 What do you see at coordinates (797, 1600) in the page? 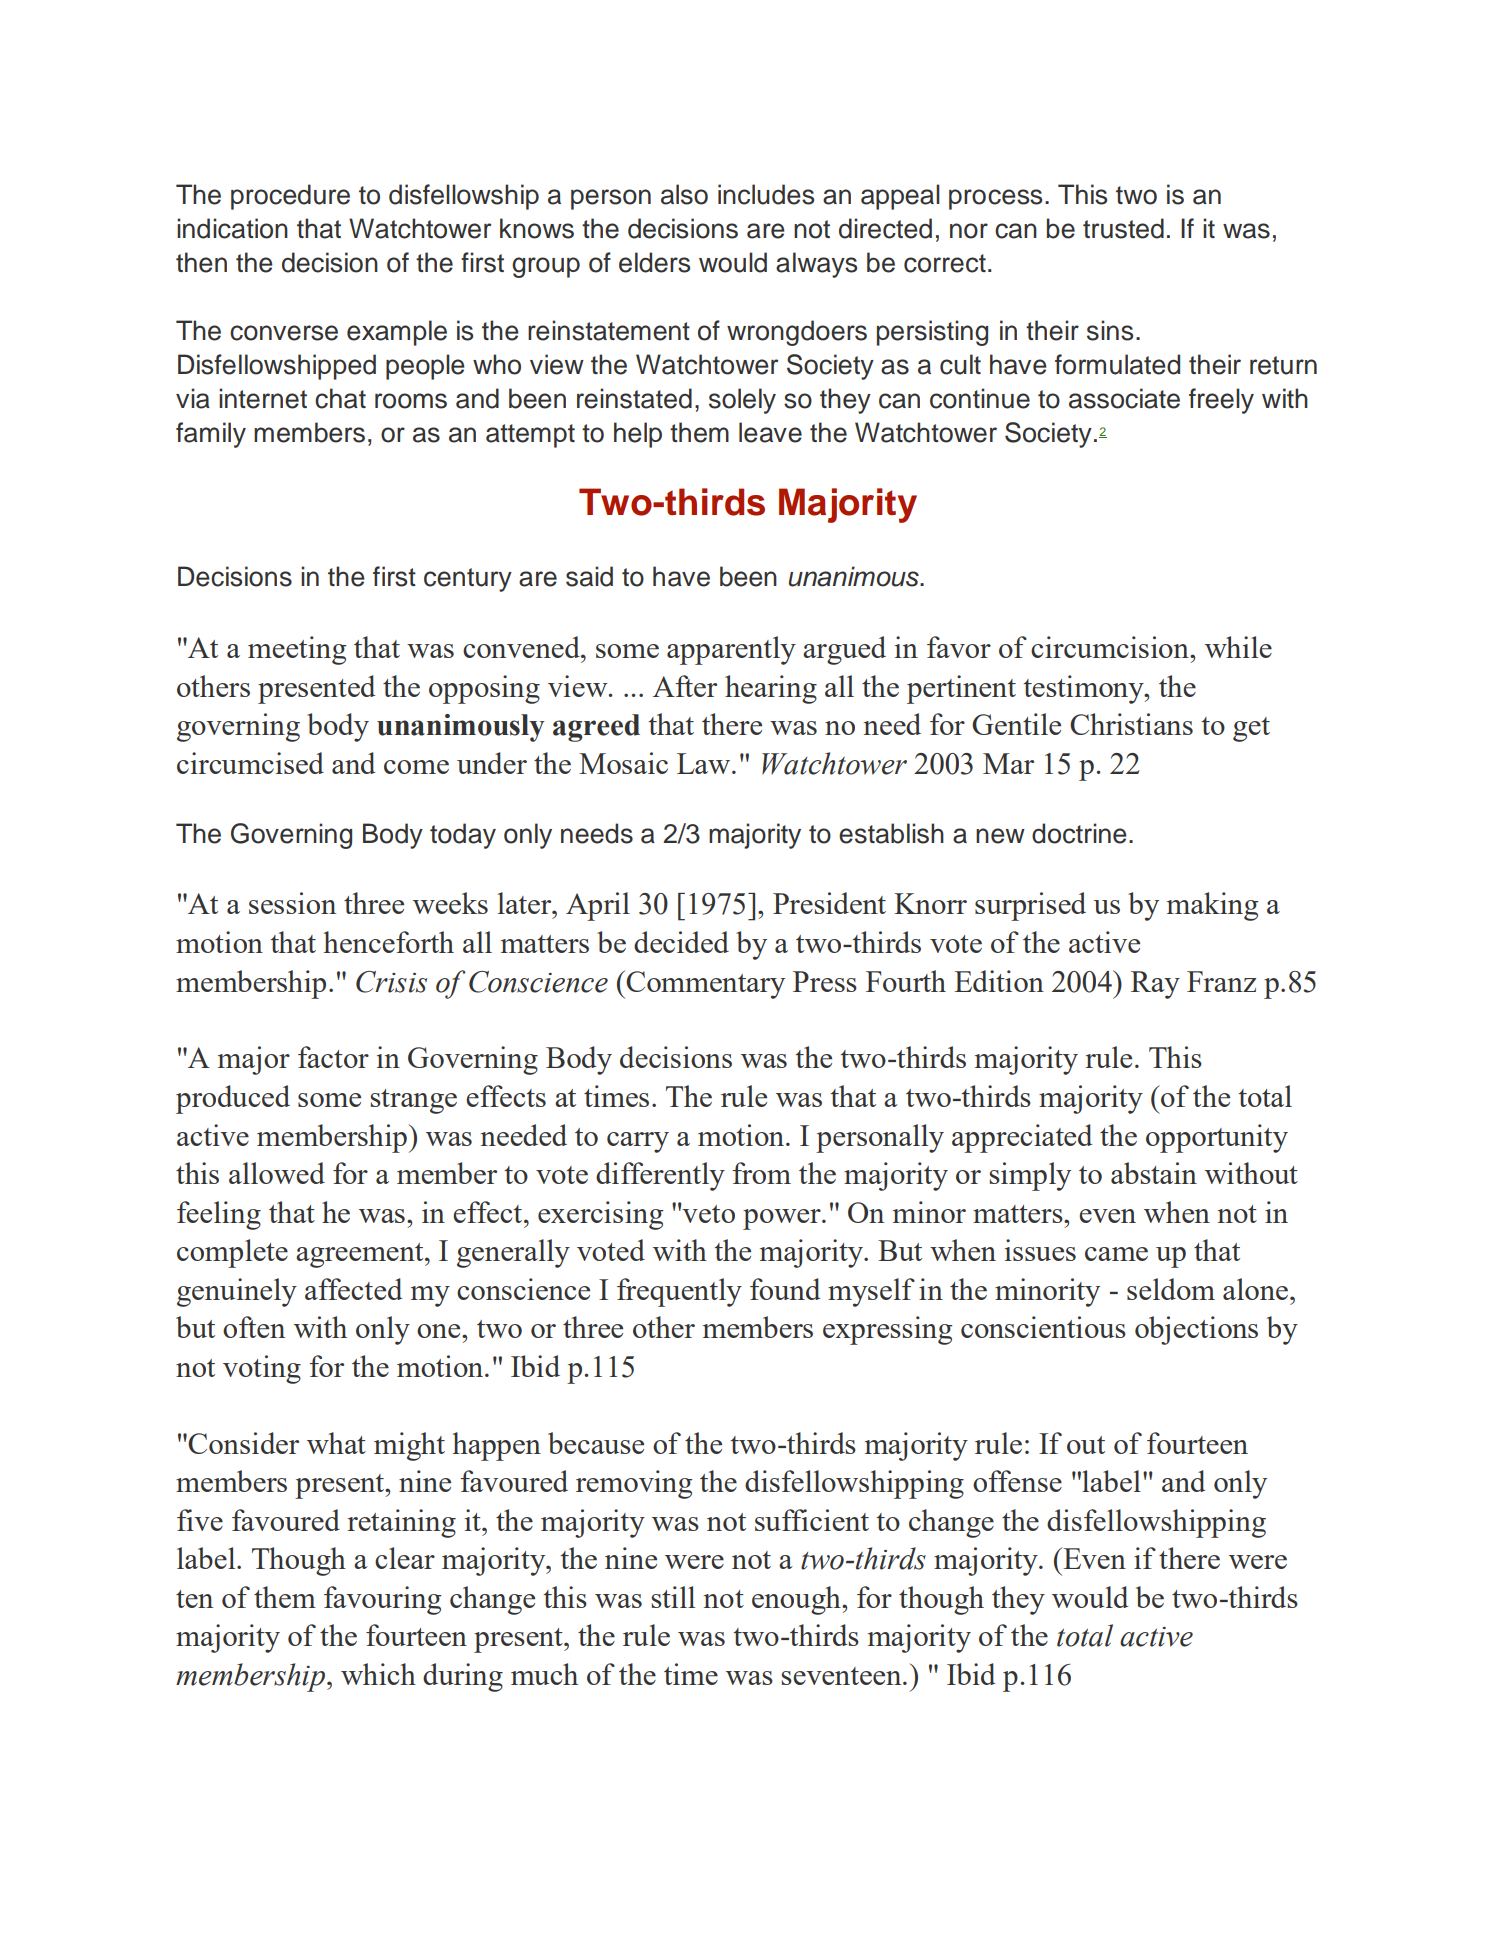
I see `enough` at bounding box center [797, 1600].
